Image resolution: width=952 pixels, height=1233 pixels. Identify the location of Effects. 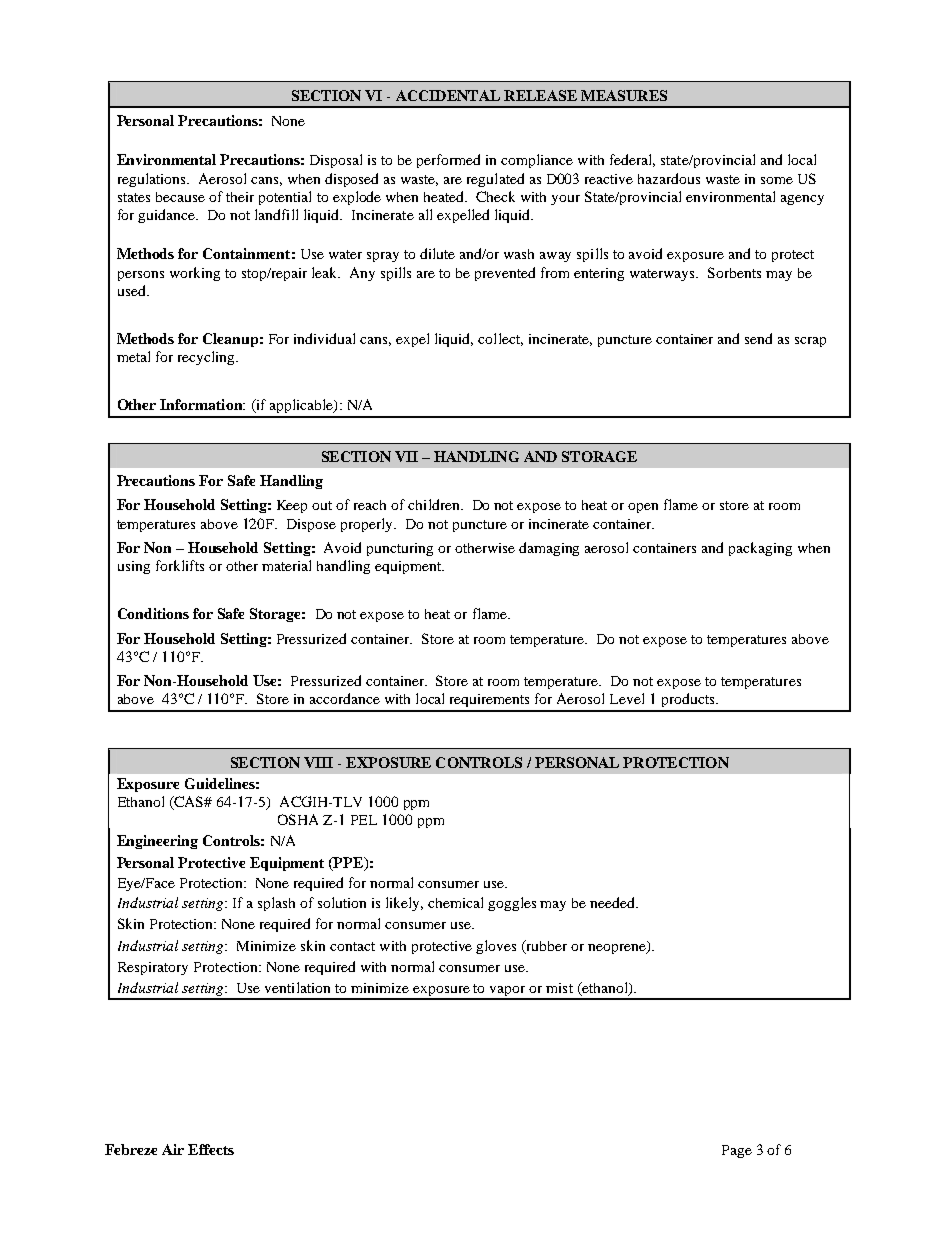
(211, 1149).
